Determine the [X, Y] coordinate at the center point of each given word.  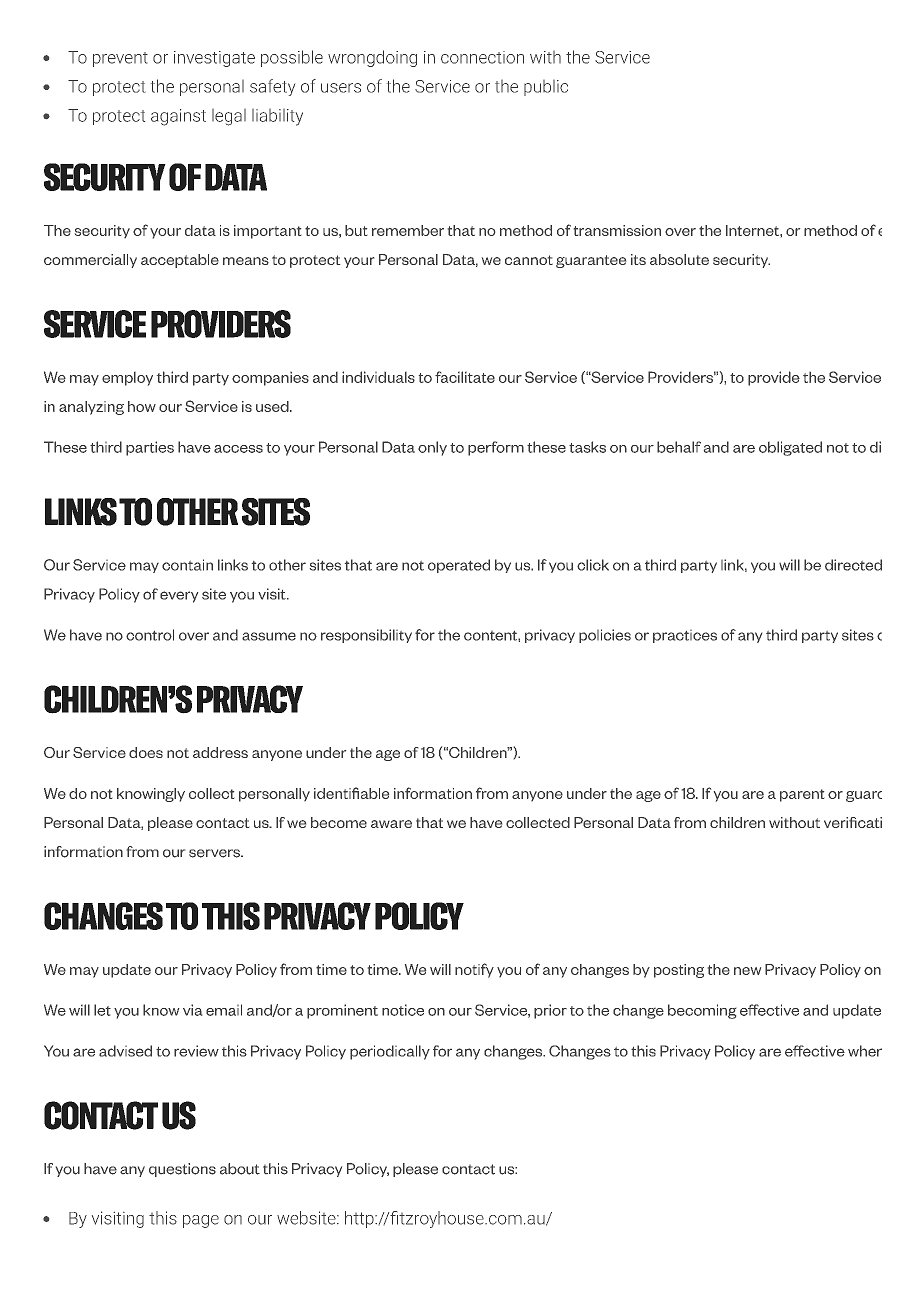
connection [482, 57]
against [178, 117]
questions [182, 1170]
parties [150, 448]
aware [391, 824]
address [220, 752]
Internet [753, 230]
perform [496, 448]
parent [802, 795]
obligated [790, 448]
